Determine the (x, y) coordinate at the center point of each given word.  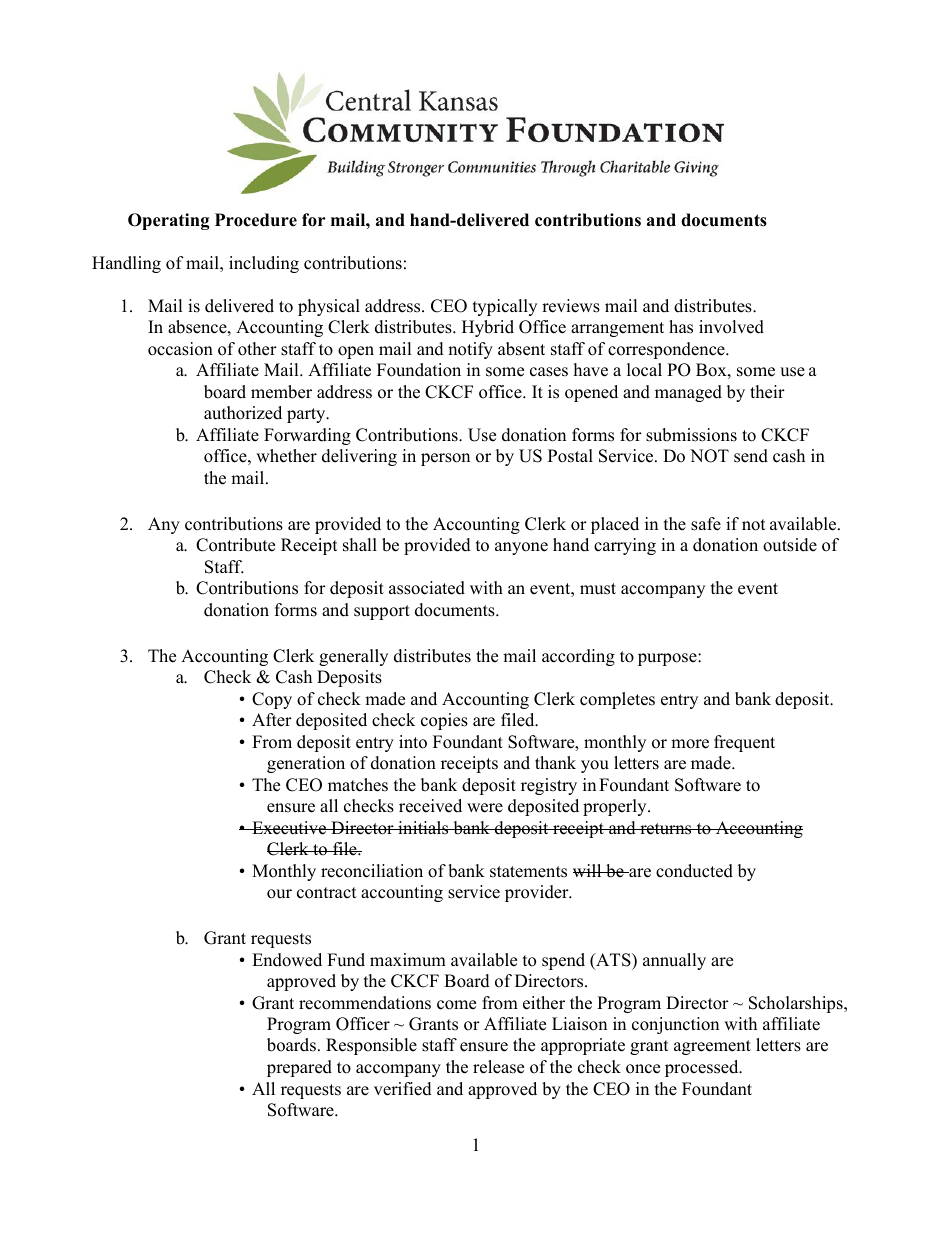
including (264, 264)
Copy (272, 700)
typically (505, 307)
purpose (668, 659)
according (578, 657)
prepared (299, 1068)
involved (731, 327)
